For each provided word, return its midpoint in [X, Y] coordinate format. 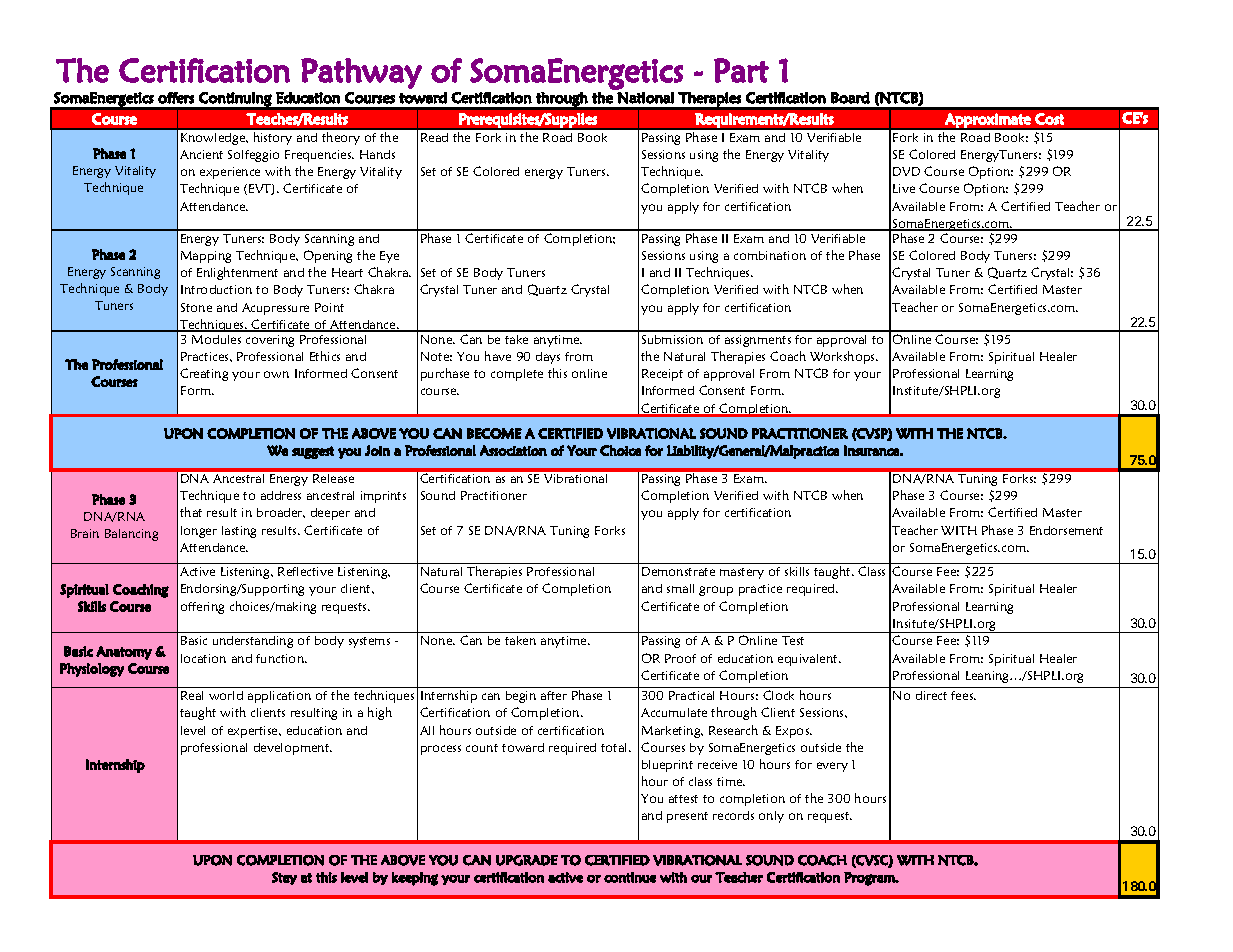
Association [513, 450]
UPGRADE [527, 860]
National [645, 98]
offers [176, 98]
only [771, 817]
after [554, 695]
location [203, 658]
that [191, 512]
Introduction [216, 289]
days [548, 358]
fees [963, 695]
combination [770, 255]
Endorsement [1066, 530]
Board [850, 98]
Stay [284, 878]
